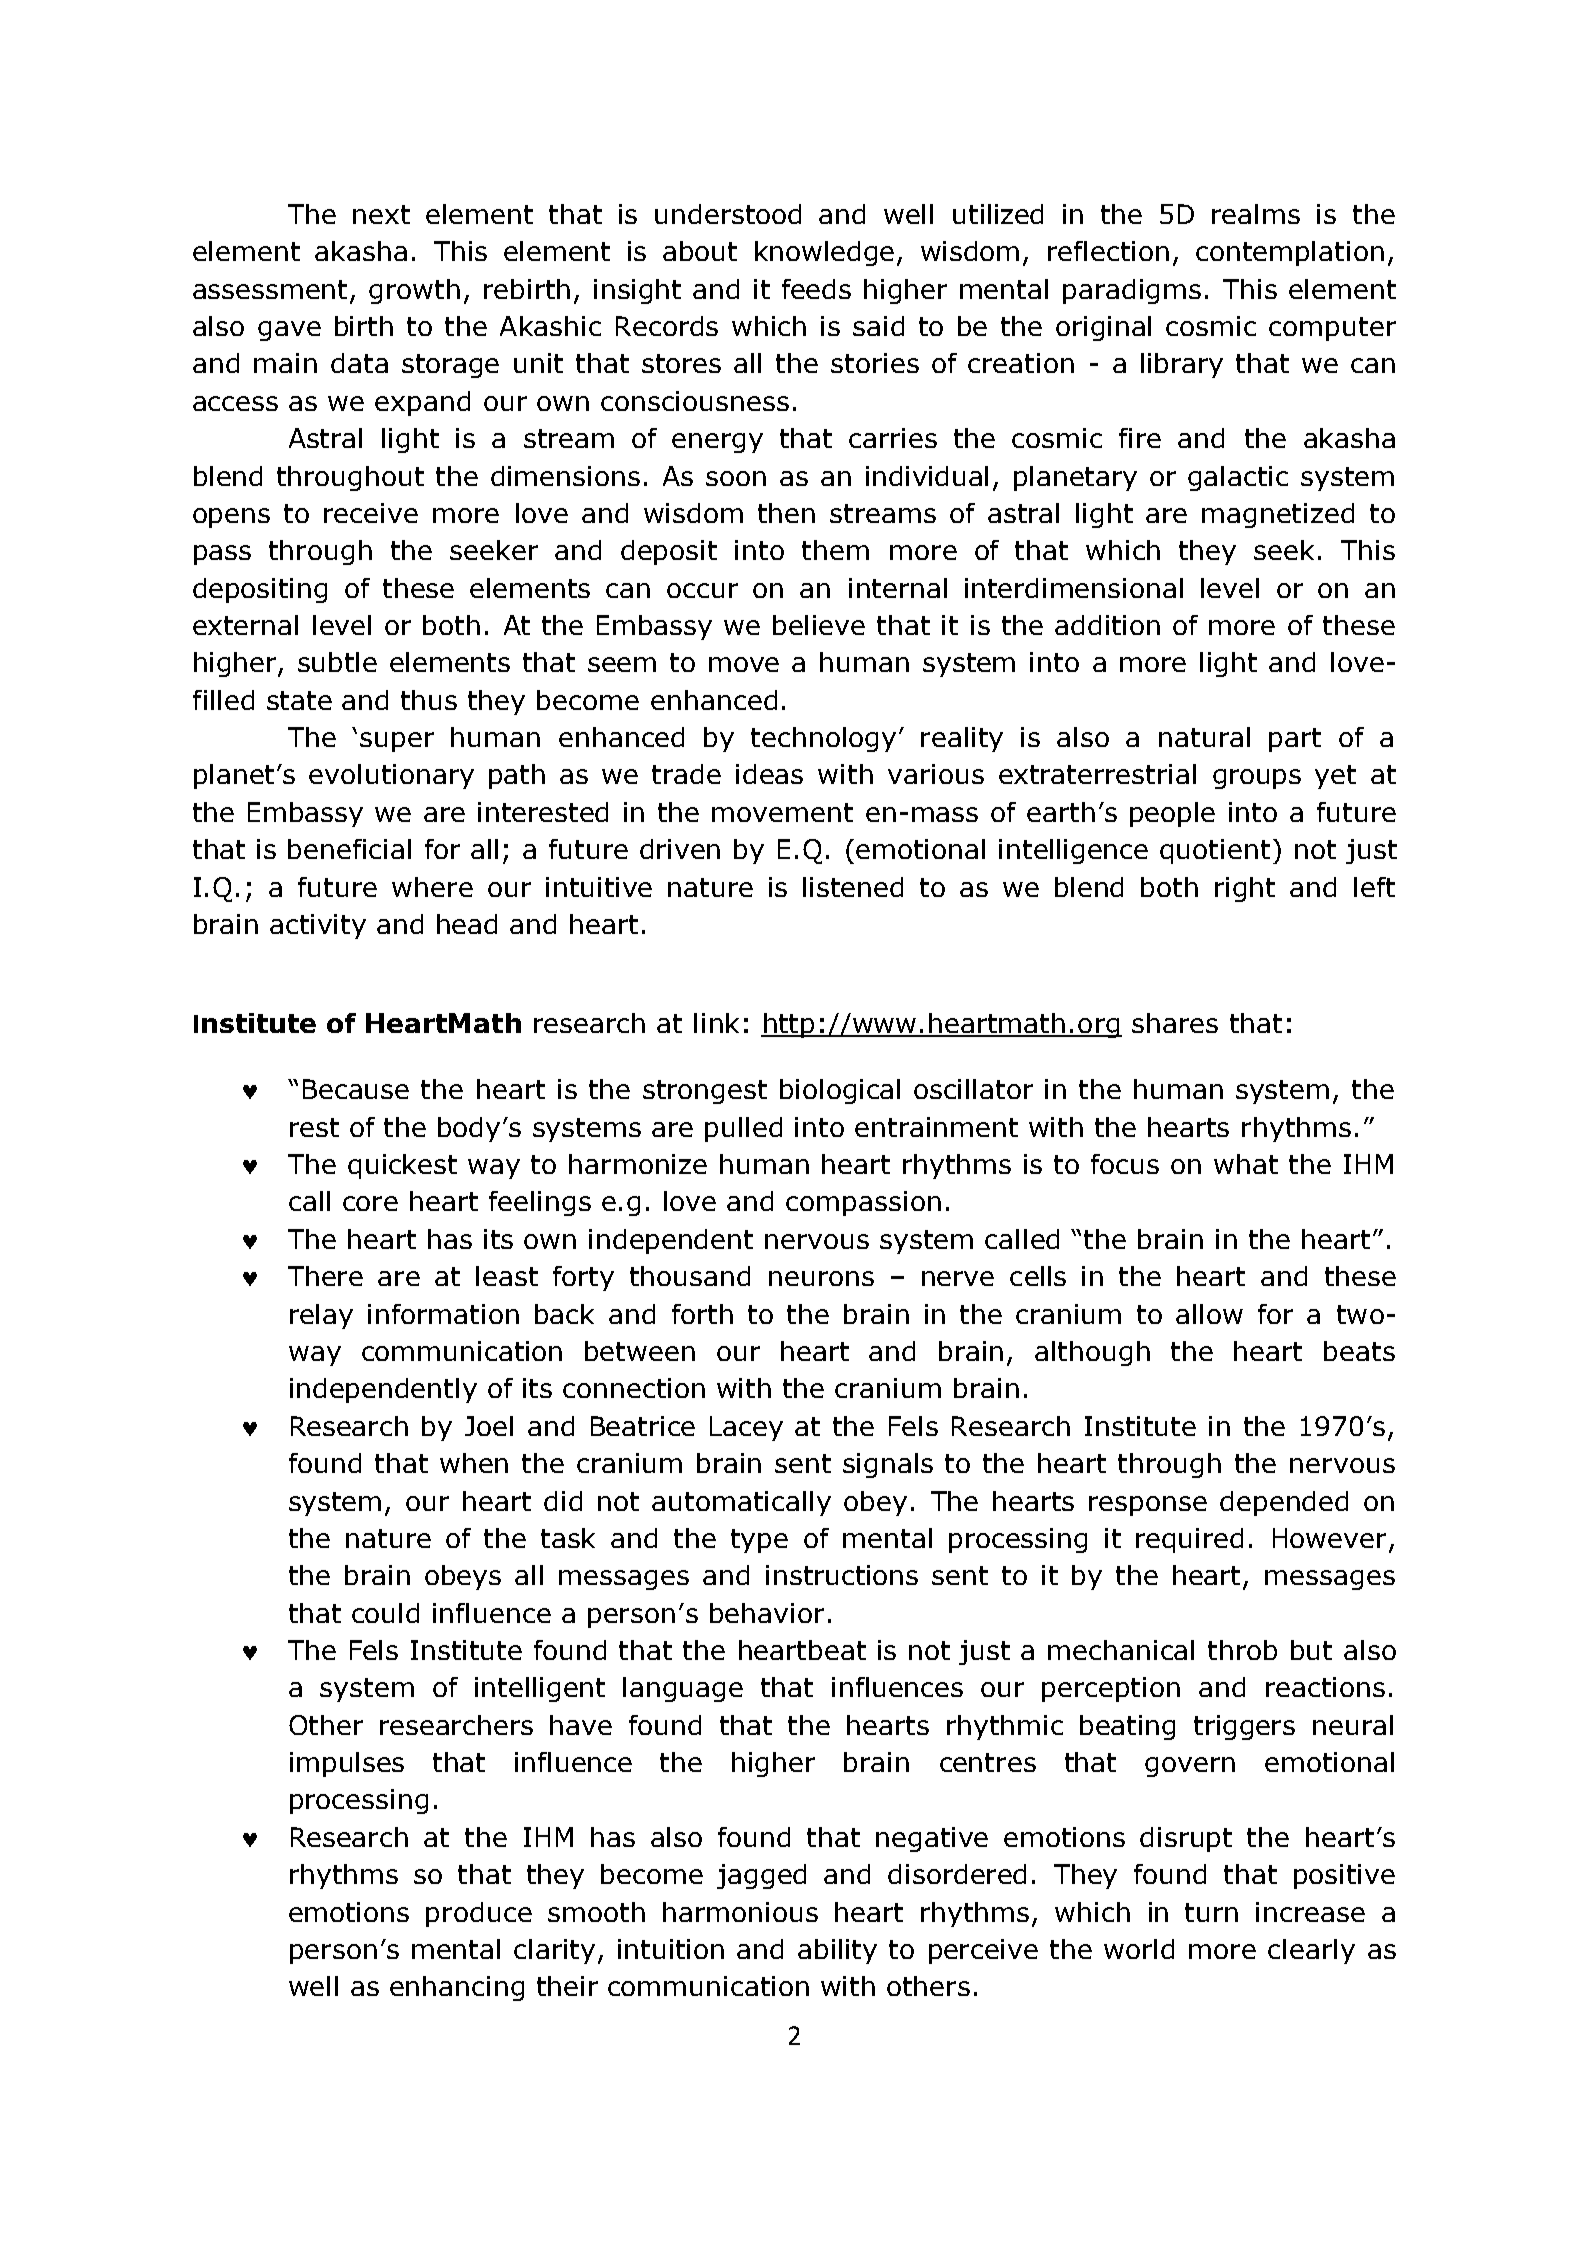 This image has height=2247, width=1589. What do you see at coordinates (769, 774) in the image?
I see `ideas` at bounding box center [769, 774].
